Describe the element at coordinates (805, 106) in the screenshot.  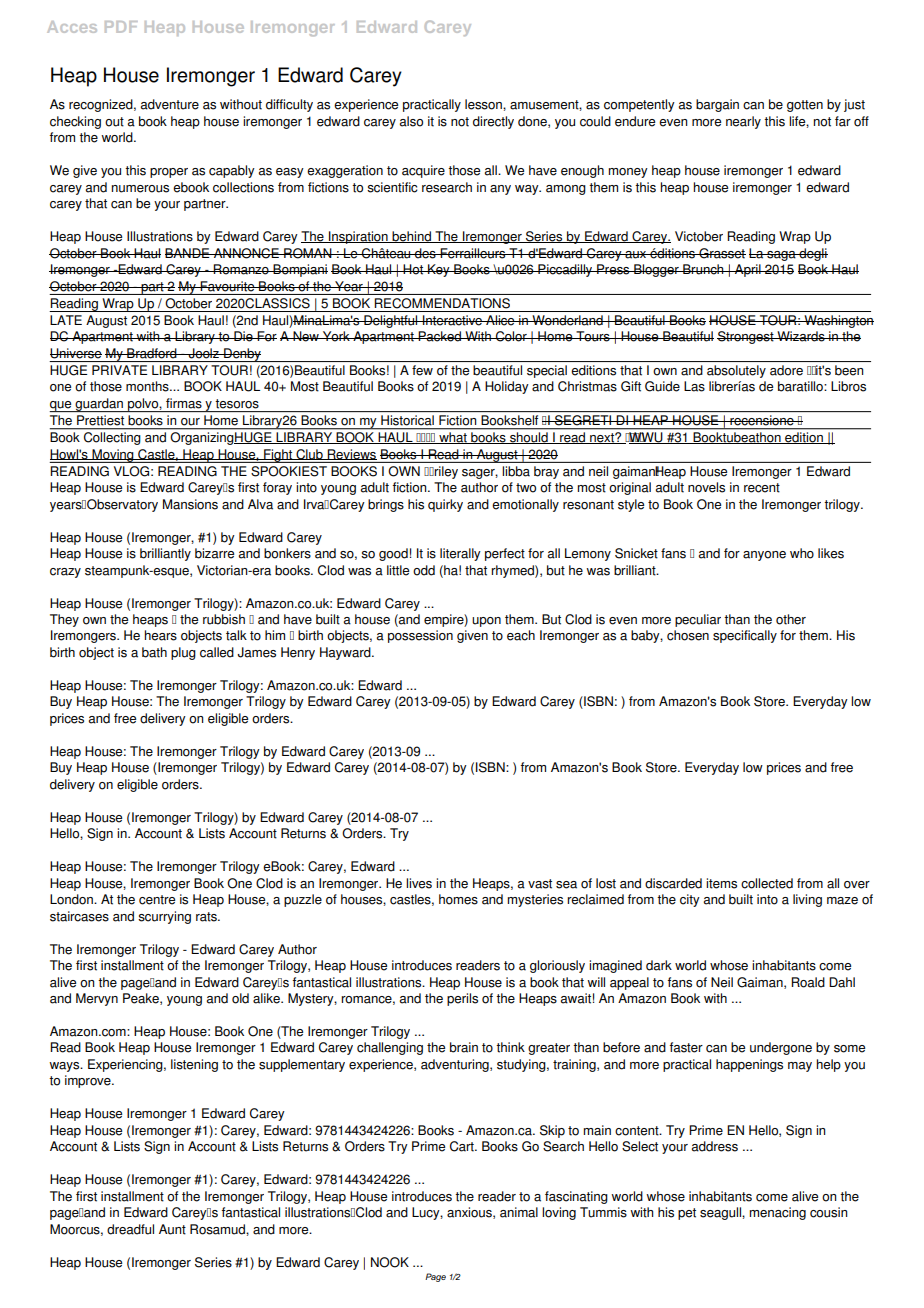
I see `gotten` at that location.
